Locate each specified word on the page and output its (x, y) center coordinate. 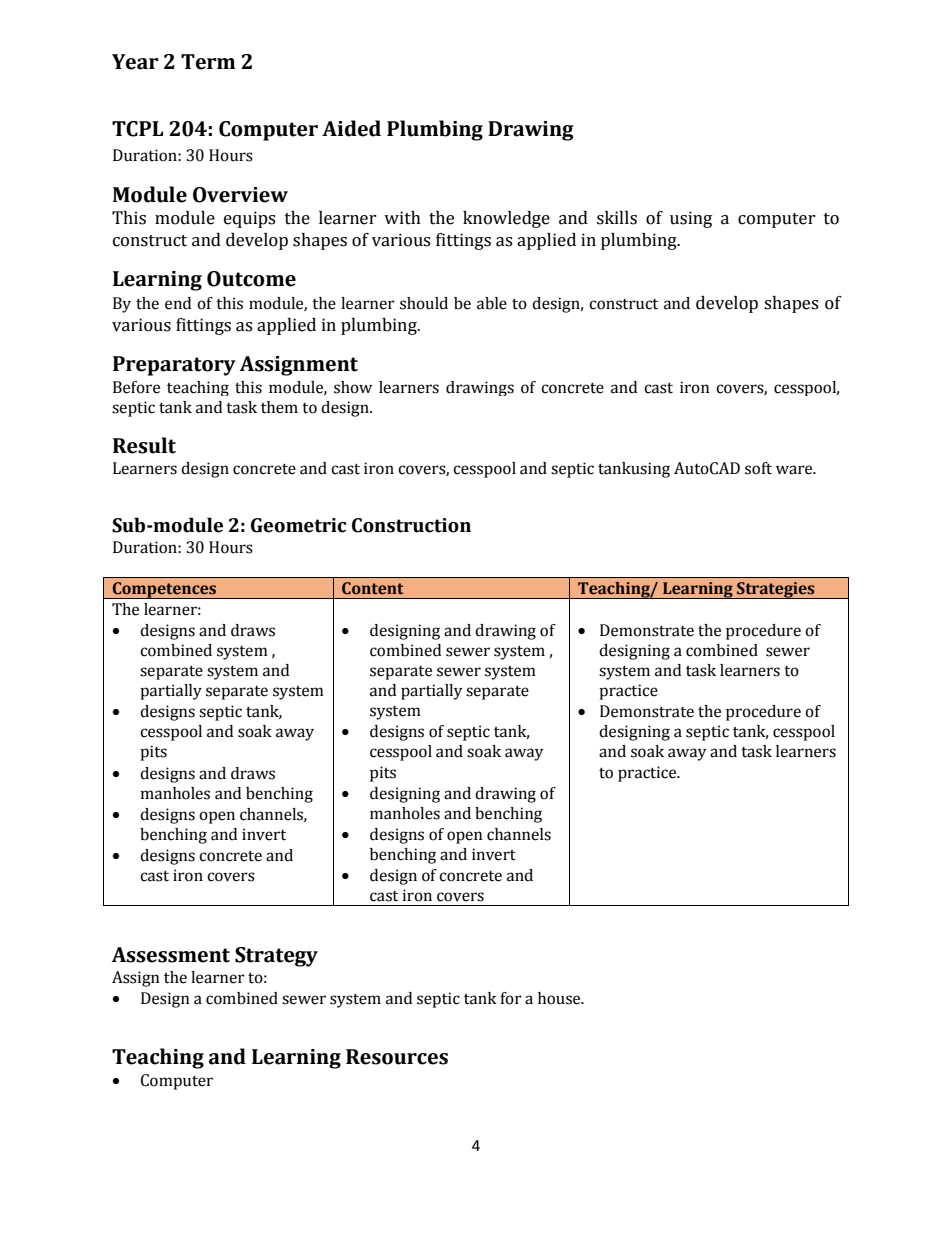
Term (208, 62)
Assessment (171, 955)
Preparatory (174, 366)
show (353, 387)
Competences (164, 590)
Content (372, 588)
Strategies (776, 590)
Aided (351, 128)
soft (758, 468)
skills (617, 218)
